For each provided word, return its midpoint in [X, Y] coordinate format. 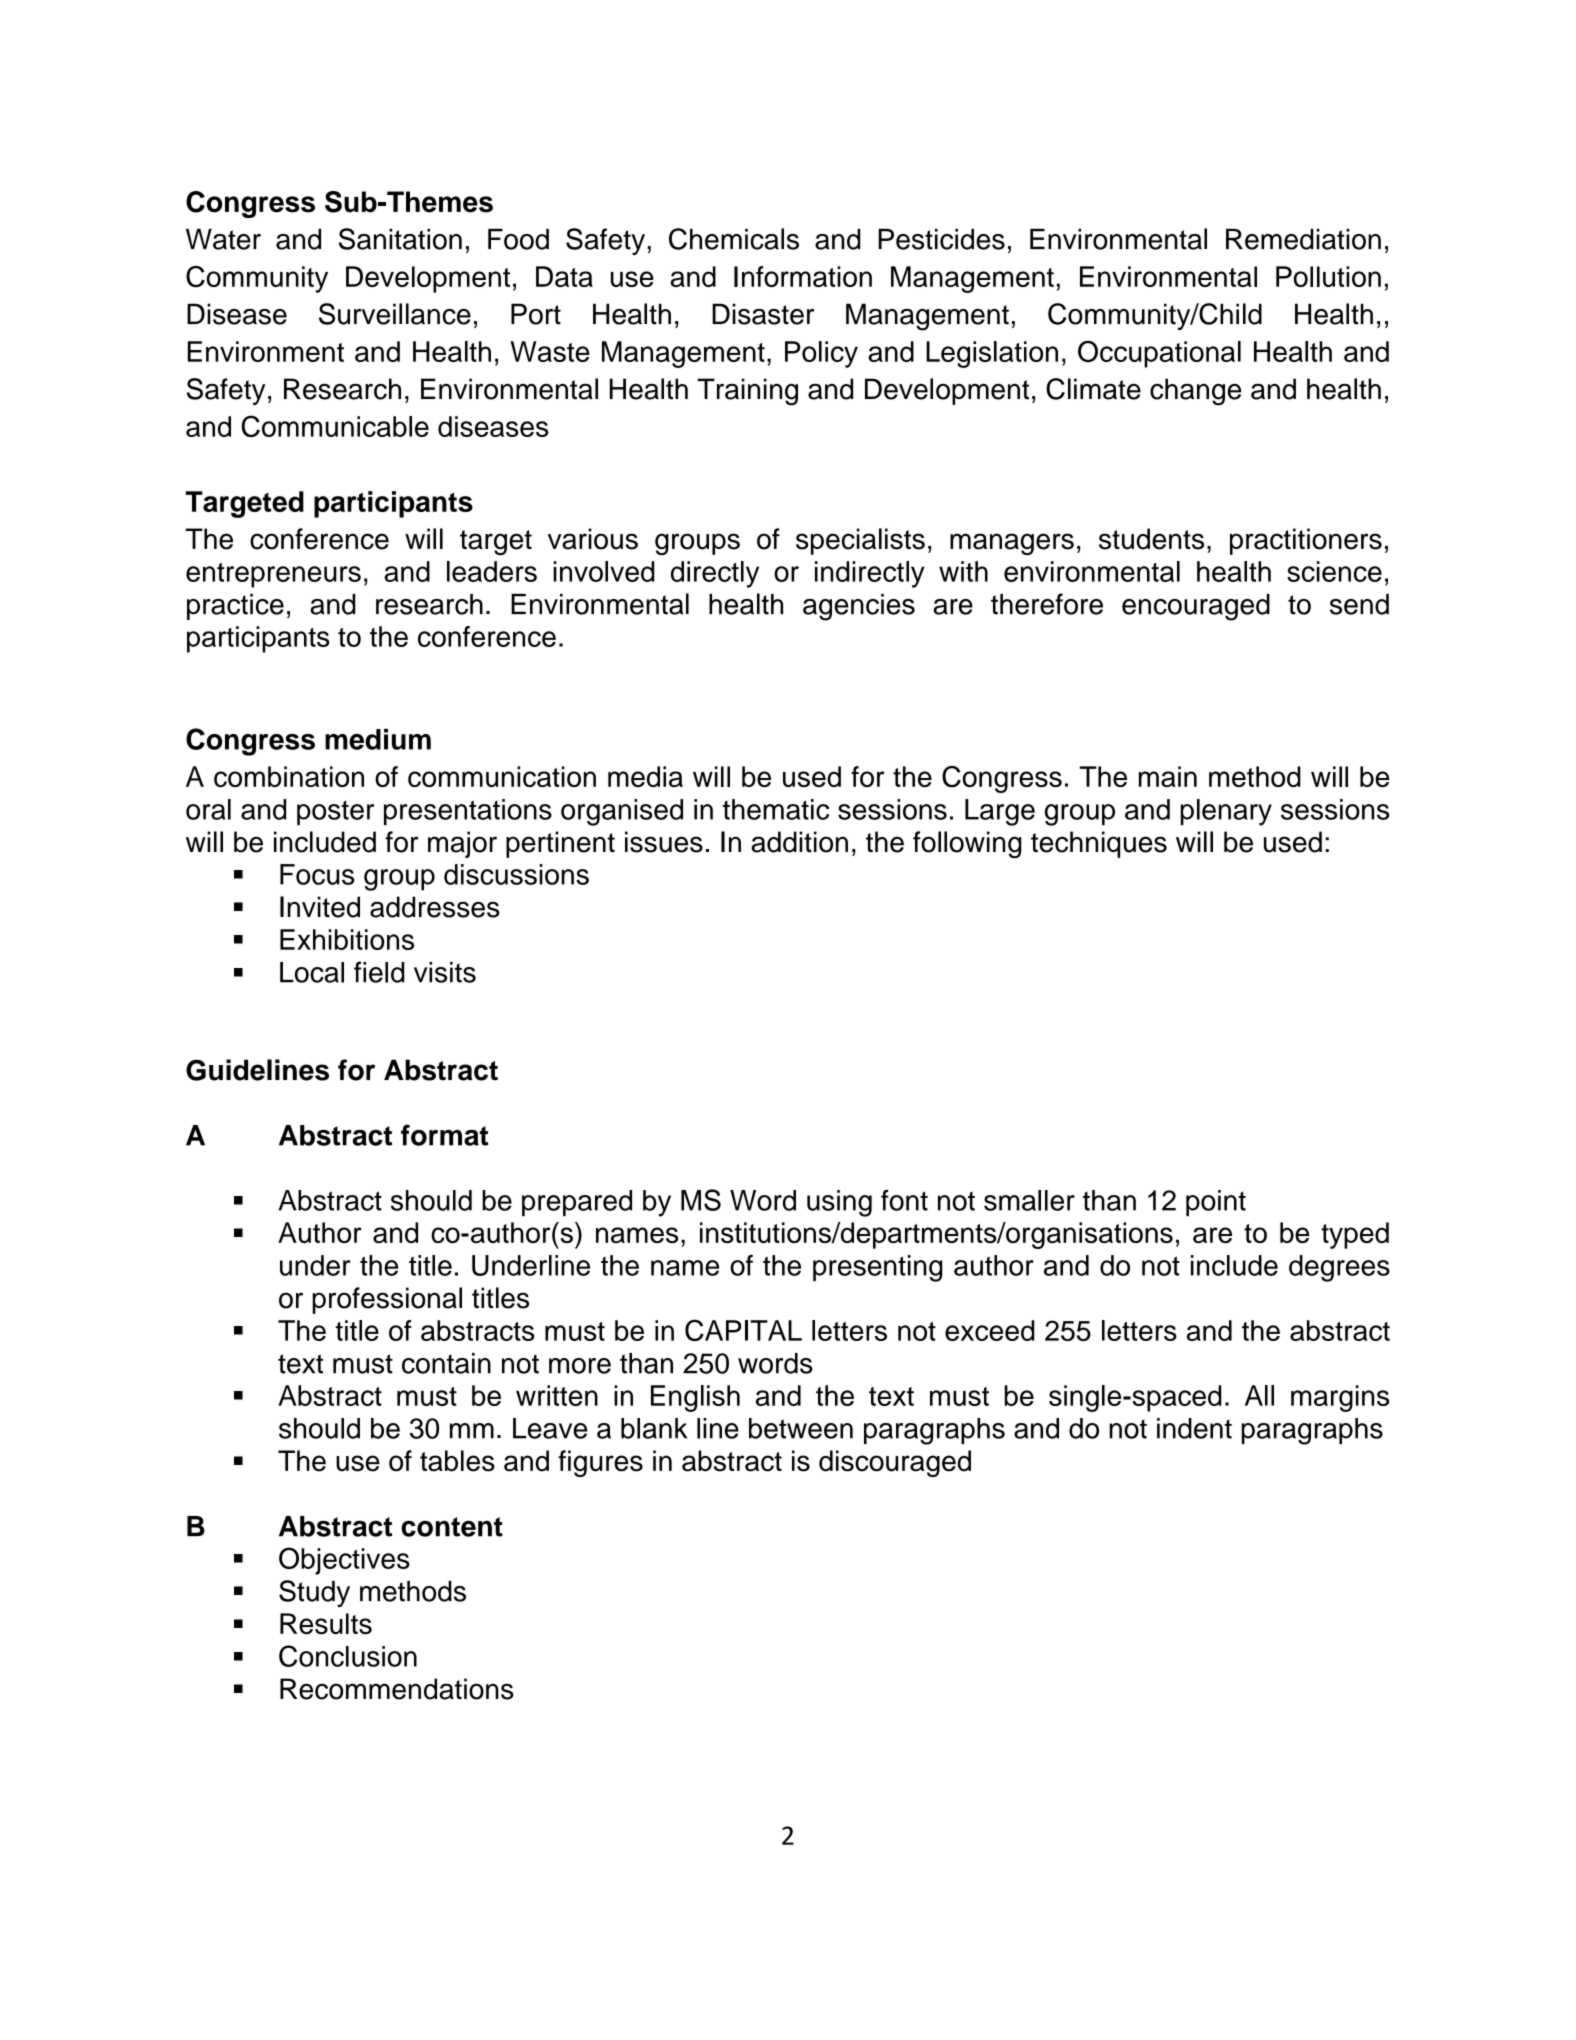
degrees [1339, 1268]
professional [387, 1300]
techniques [1099, 844]
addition [799, 842]
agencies [859, 607]
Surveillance [395, 314]
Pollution [1328, 276]
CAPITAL [743, 1330]
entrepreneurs [273, 575]
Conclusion [348, 1656]
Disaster [763, 314]
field [379, 972]
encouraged [1196, 607]
